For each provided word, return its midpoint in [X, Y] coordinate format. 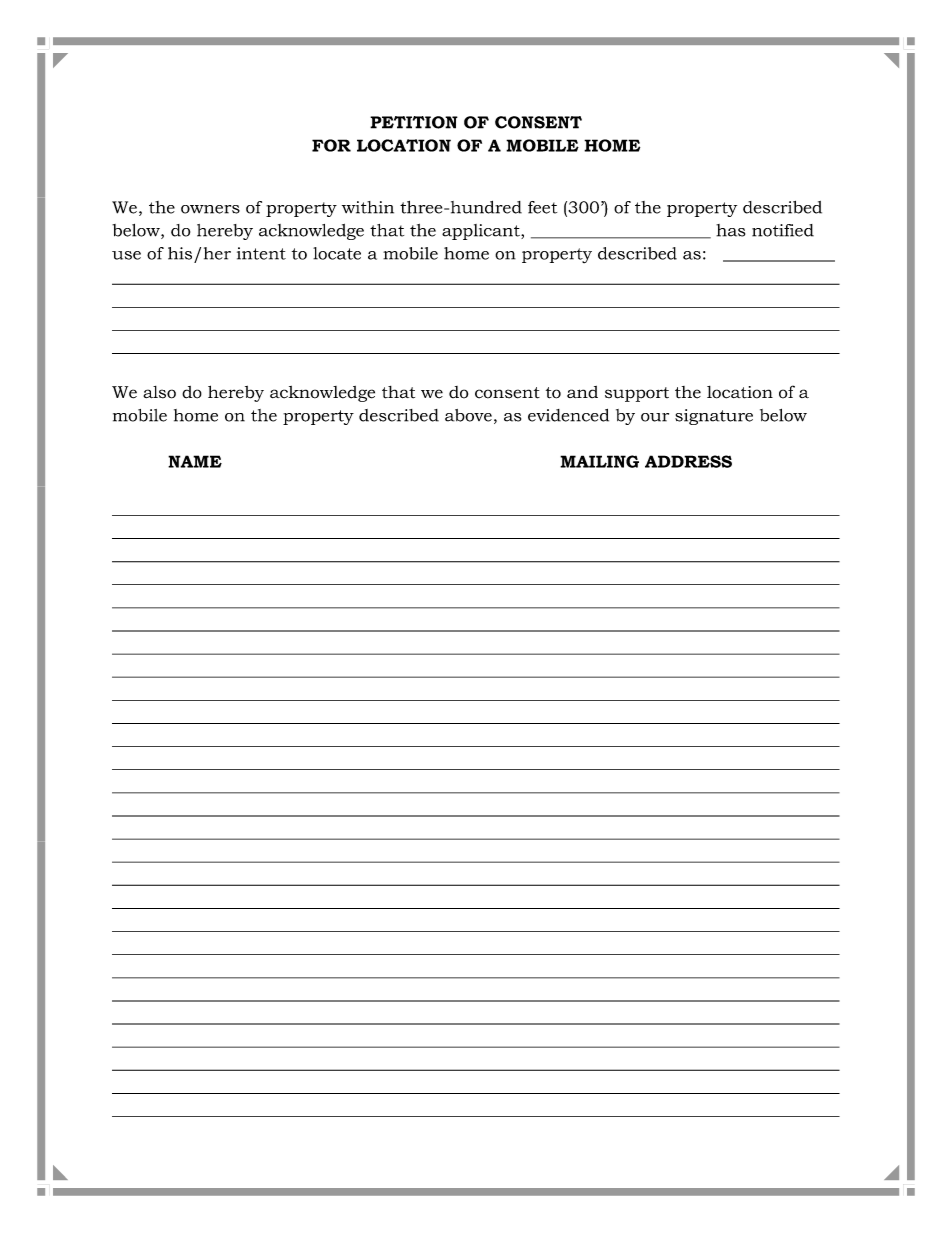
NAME [195, 461]
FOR [331, 145]
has [730, 230]
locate [337, 253]
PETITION [414, 122]
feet [542, 207]
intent [261, 253]
